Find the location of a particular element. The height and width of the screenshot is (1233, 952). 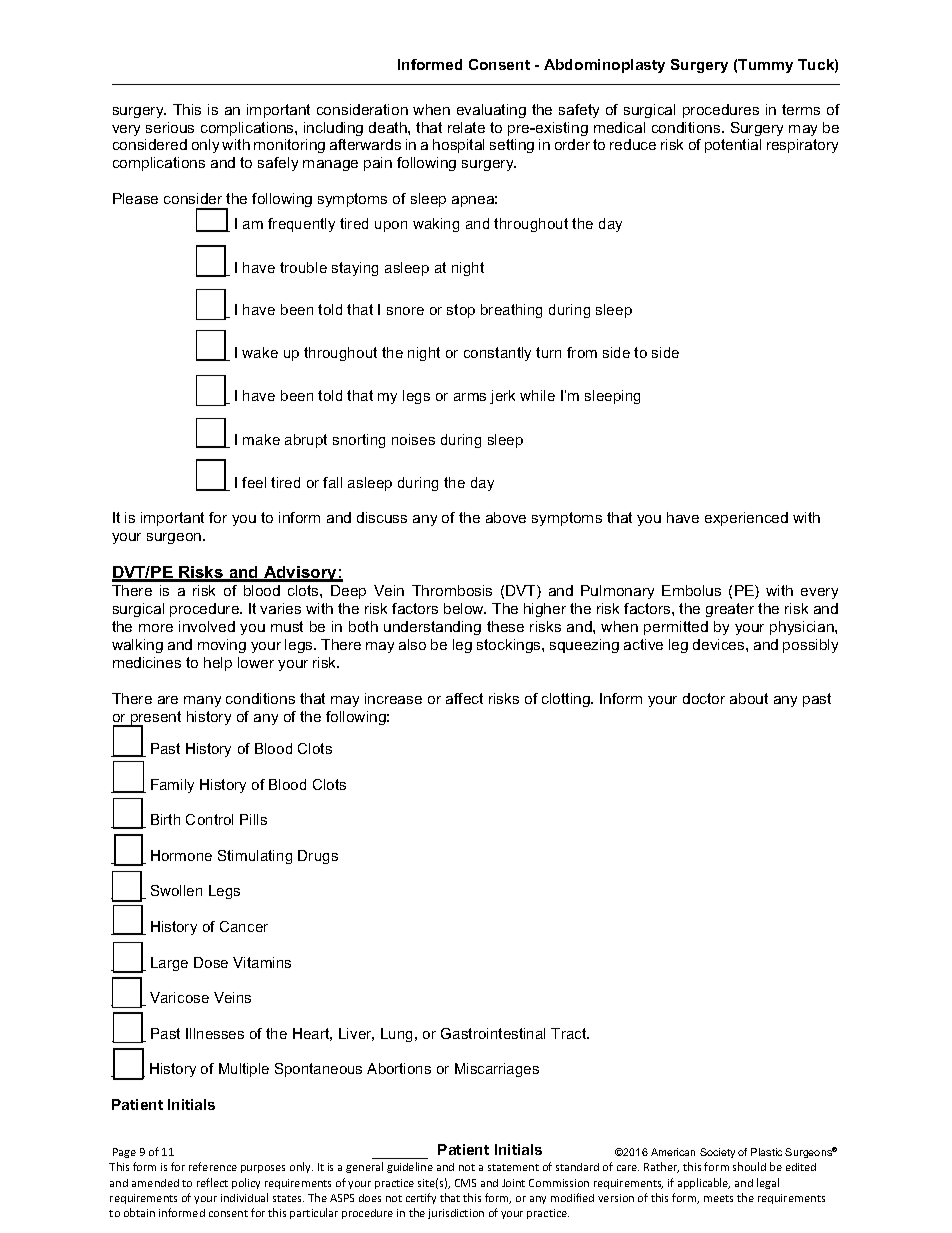

arms is located at coordinates (470, 397).
